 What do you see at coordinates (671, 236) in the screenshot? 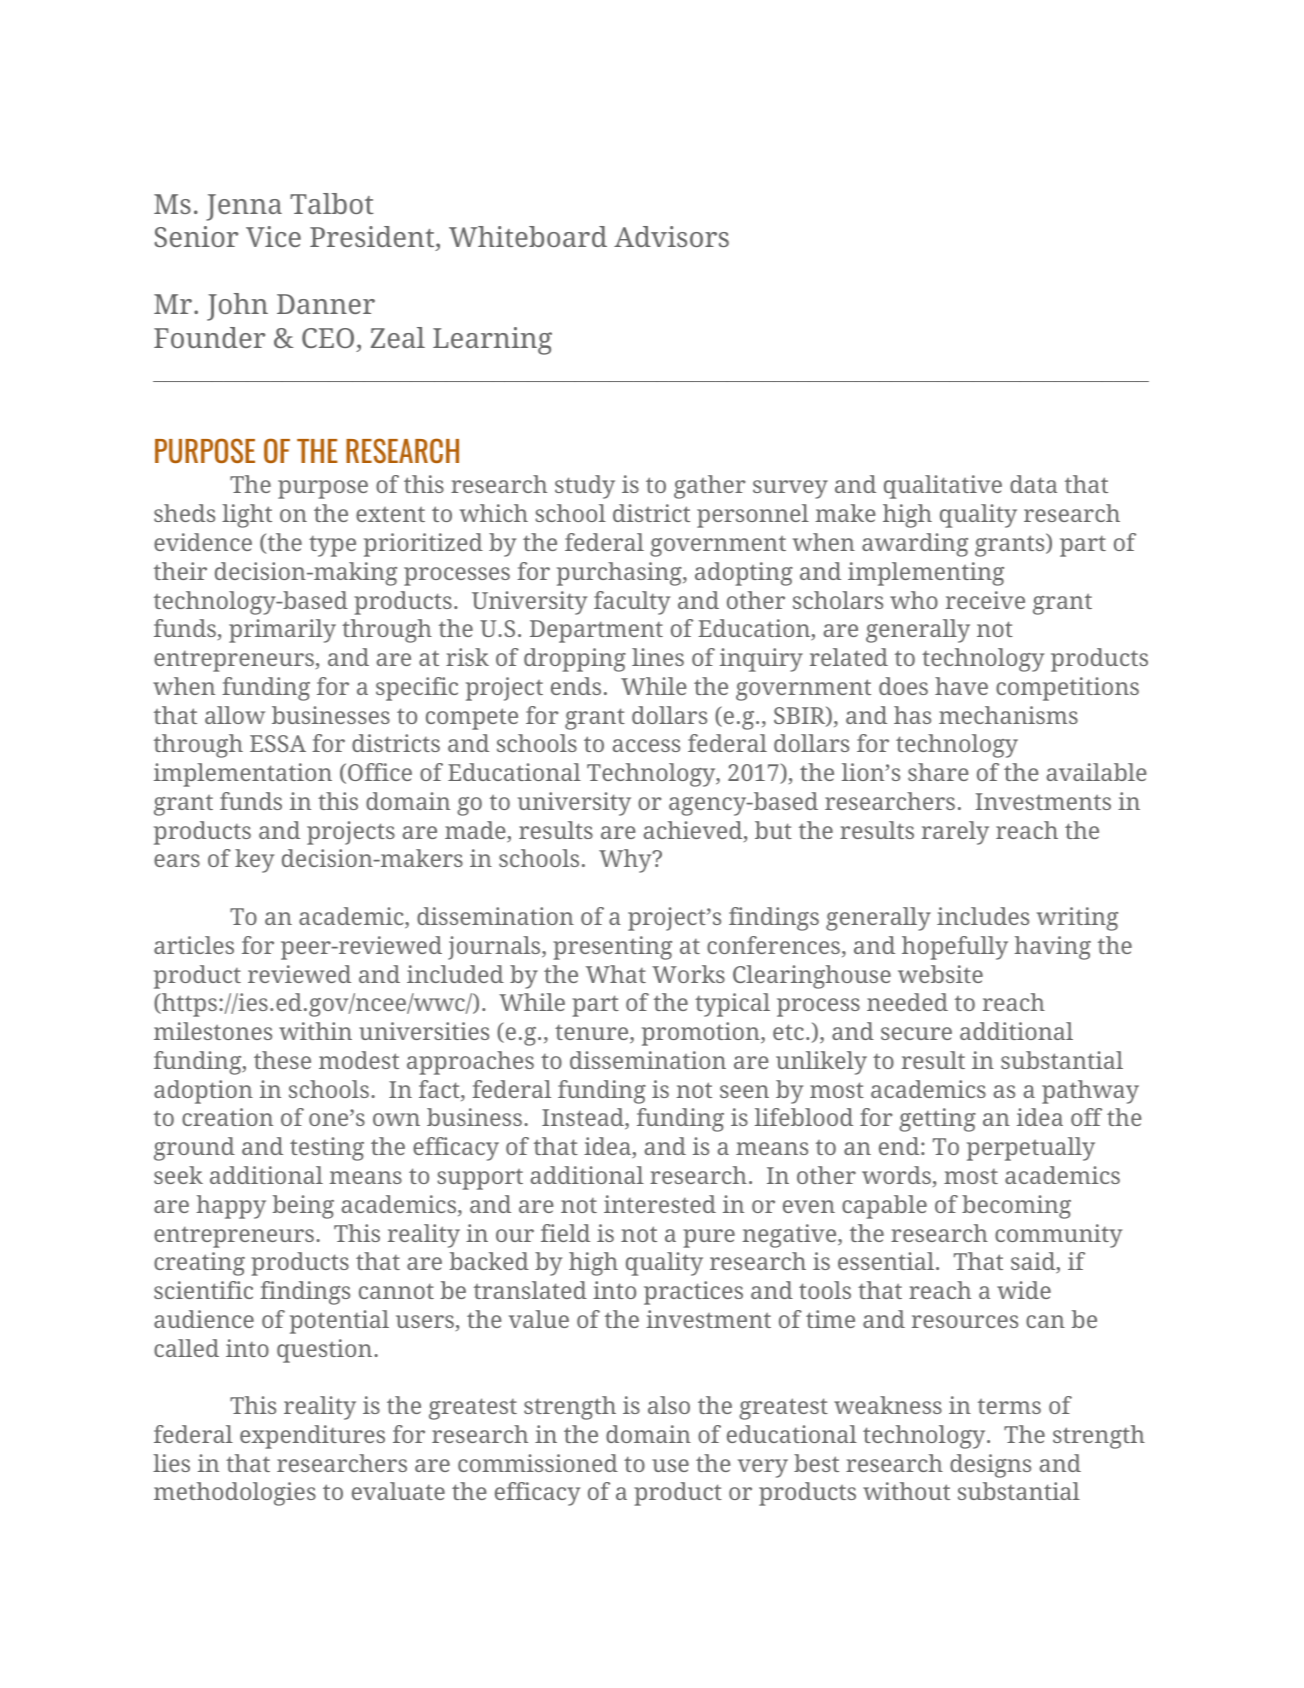
I see `Advisors` at bounding box center [671, 236].
